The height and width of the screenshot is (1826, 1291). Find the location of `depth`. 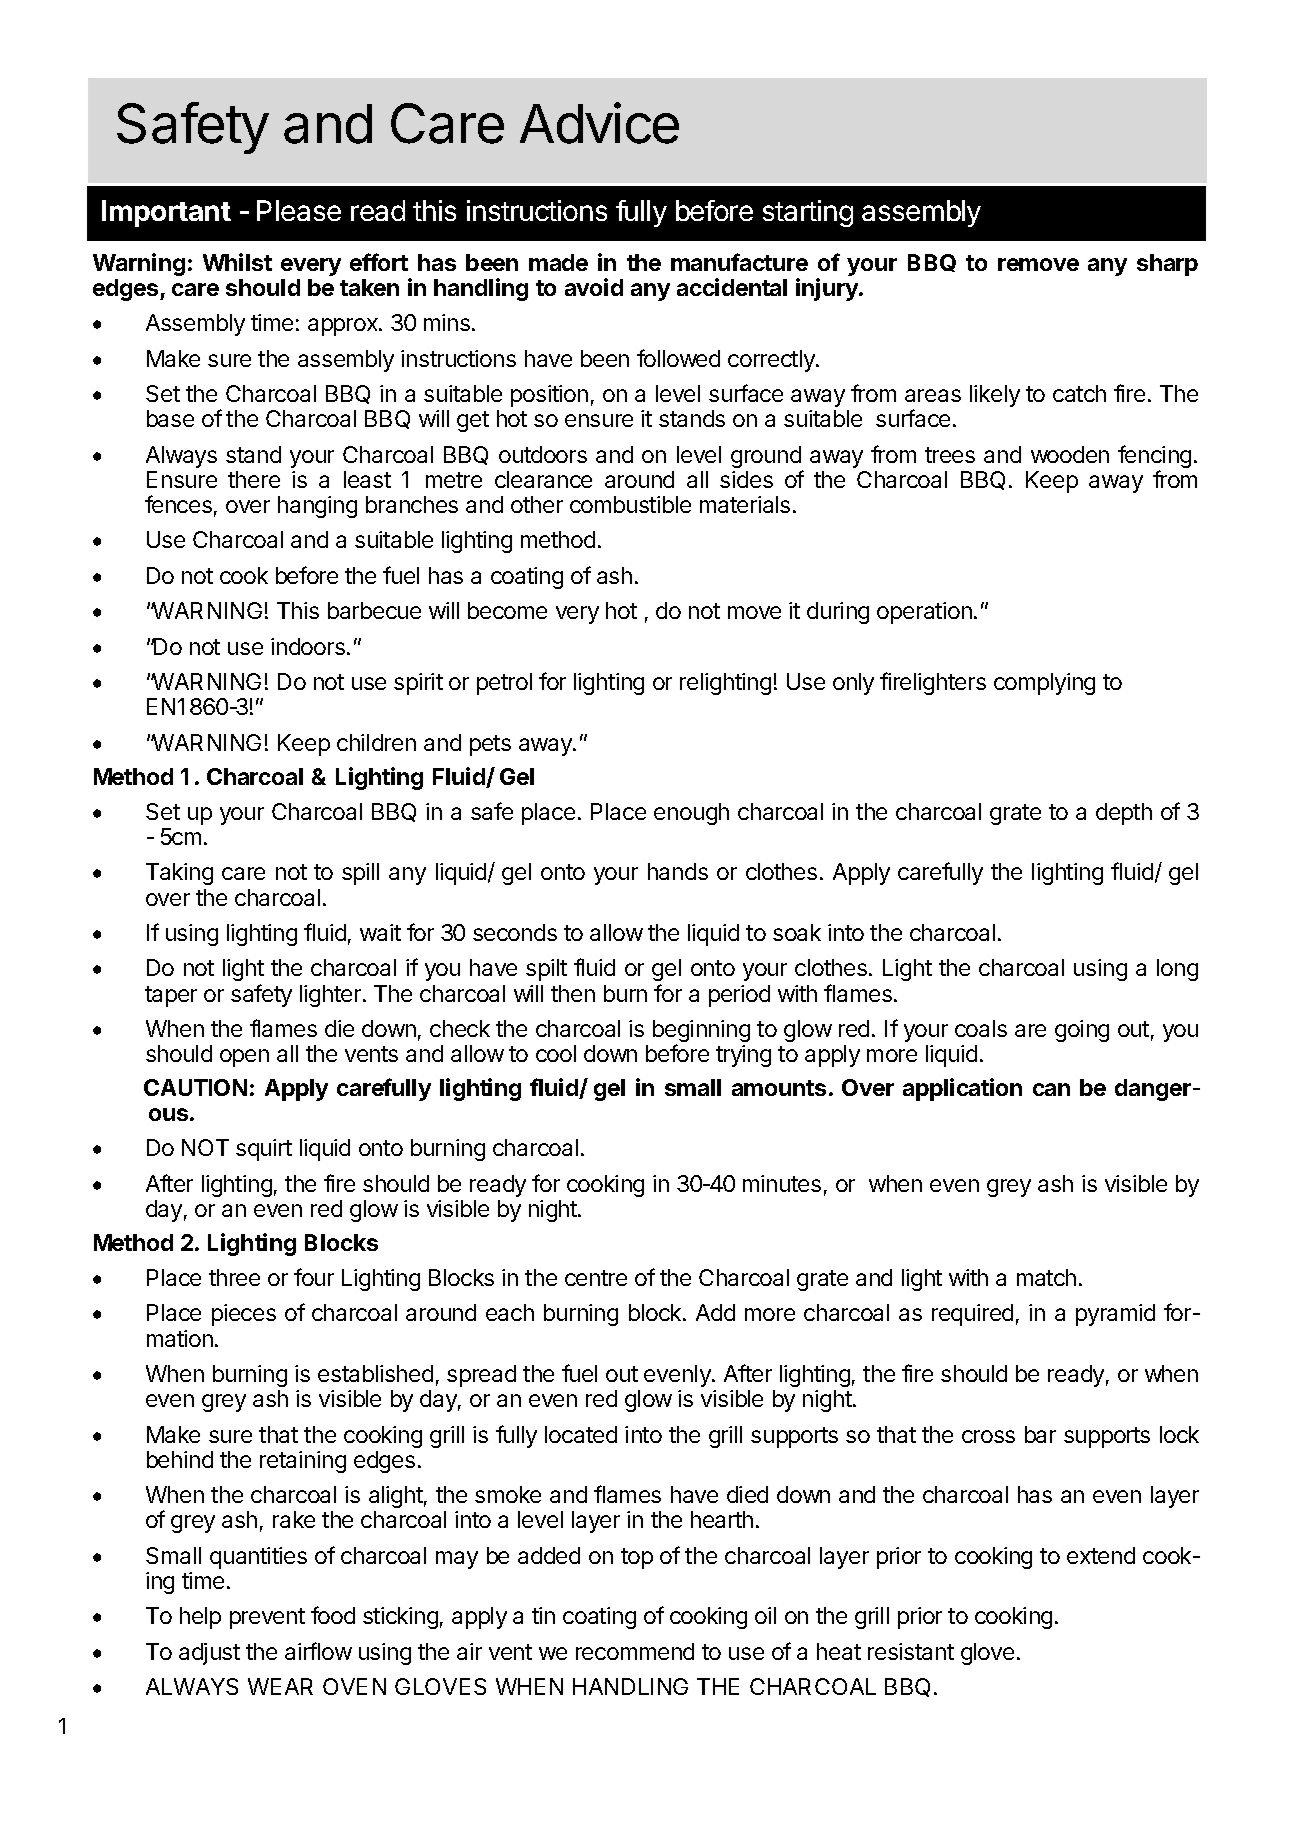

depth is located at coordinates (1124, 814).
